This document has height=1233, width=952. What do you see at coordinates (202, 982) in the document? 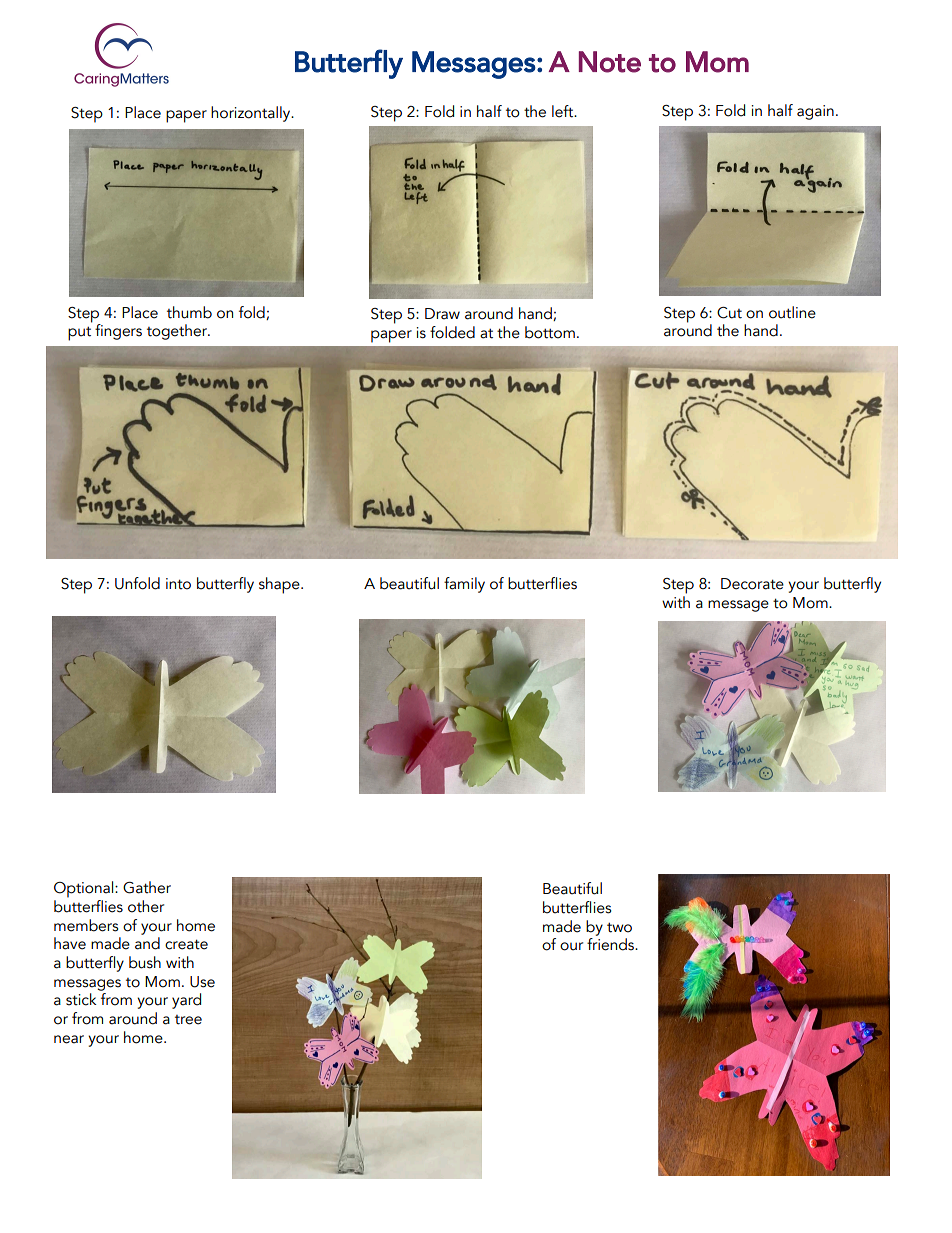
I see `Use` at bounding box center [202, 982].
